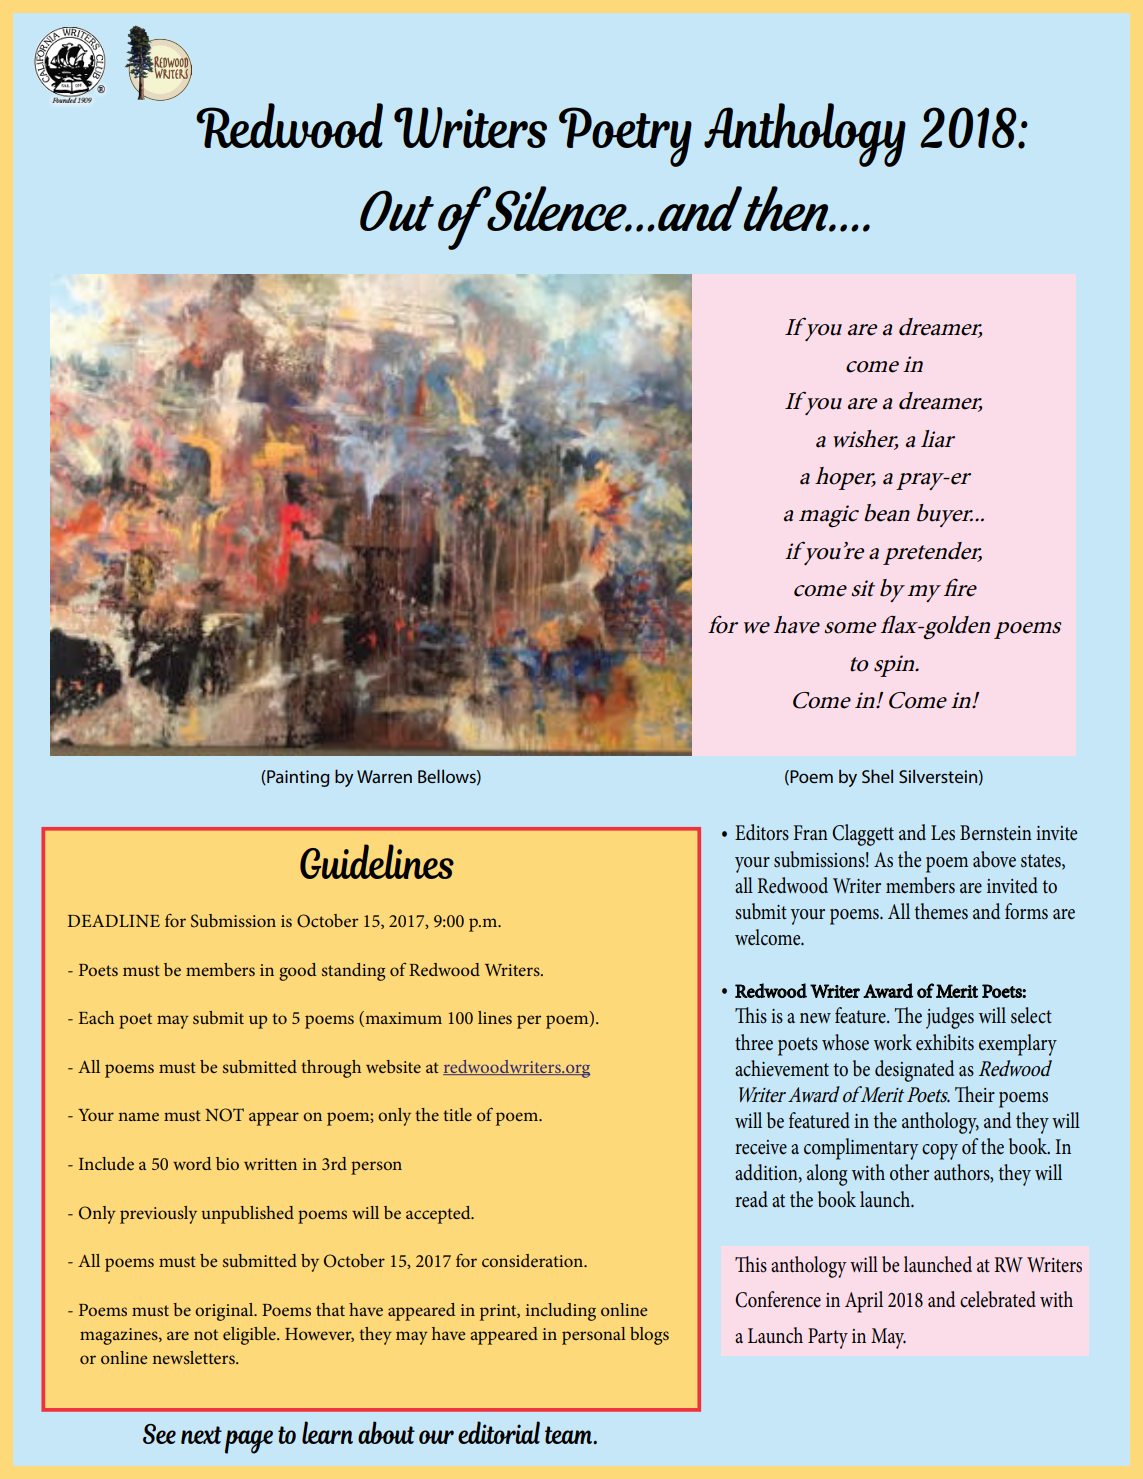 The image size is (1143, 1479). What do you see at coordinates (877, 776) in the screenshot?
I see `Shel` at bounding box center [877, 776].
